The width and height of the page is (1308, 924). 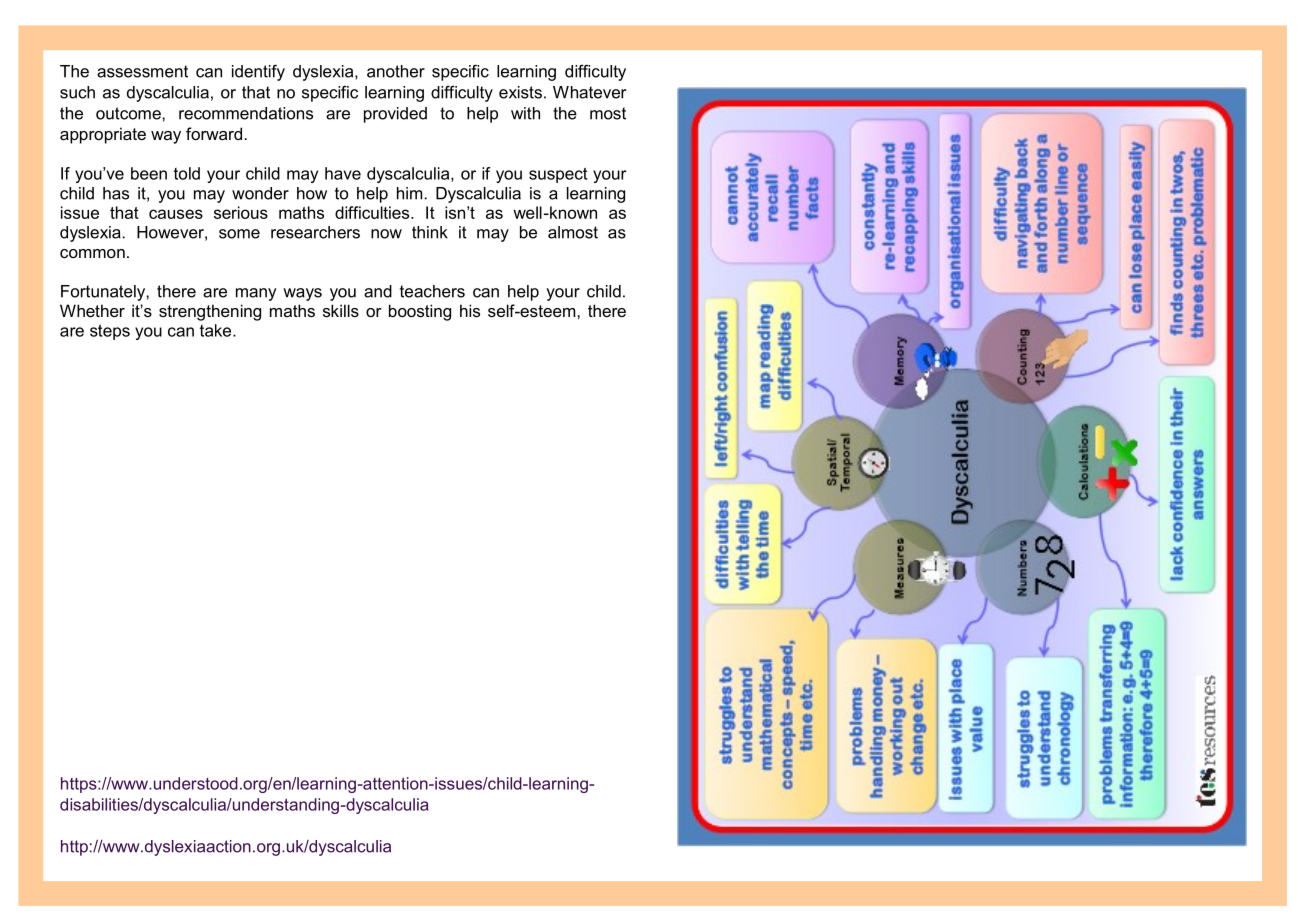 I want to click on suspect, so click(x=558, y=175).
